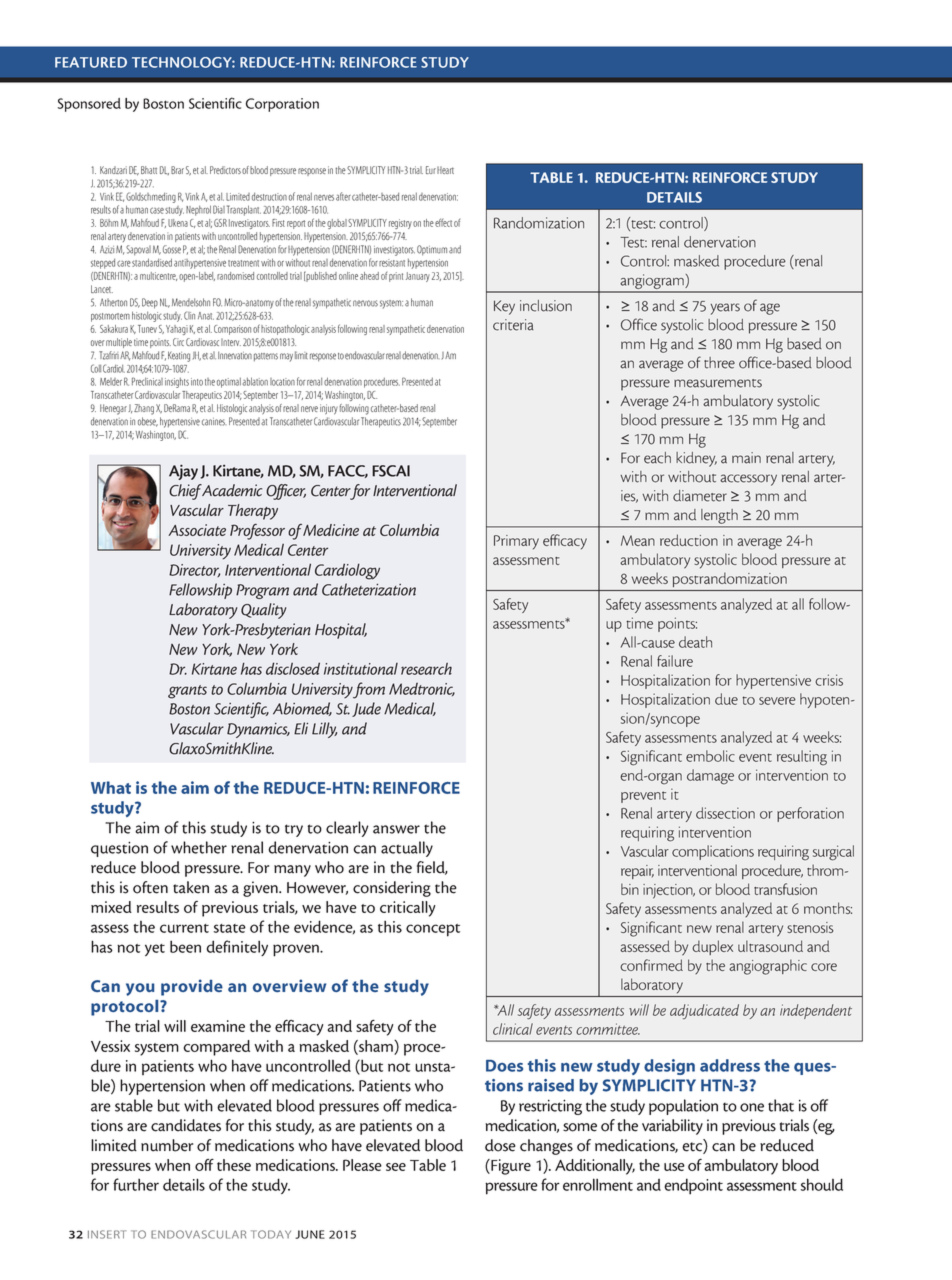  What do you see at coordinates (725, 309) in the screenshot?
I see `years` at bounding box center [725, 309].
